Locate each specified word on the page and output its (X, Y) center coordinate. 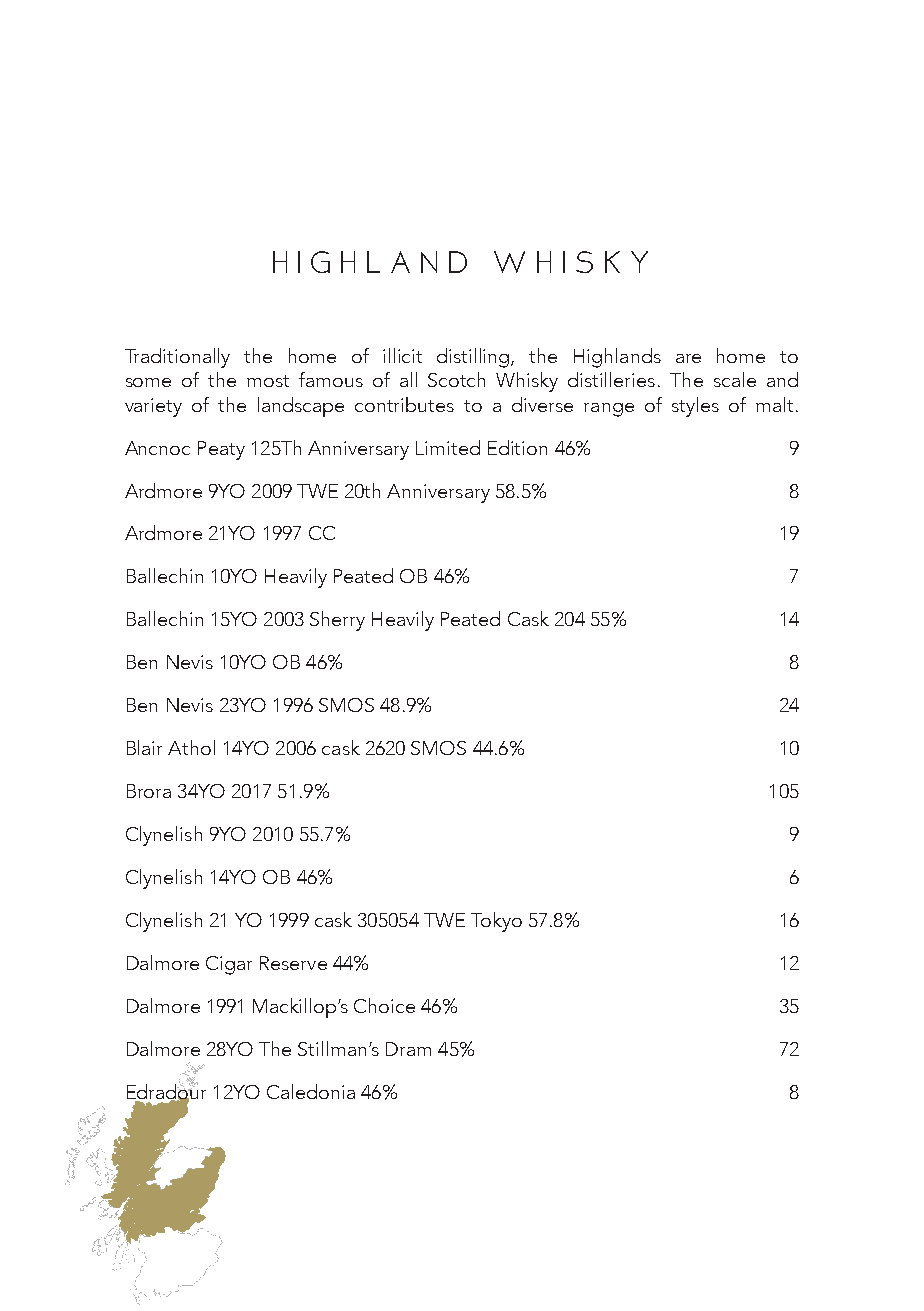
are (688, 358)
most (268, 381)
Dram (408, 1049)
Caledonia (311, 1091)
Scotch (456, 379)
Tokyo (496, 922)
